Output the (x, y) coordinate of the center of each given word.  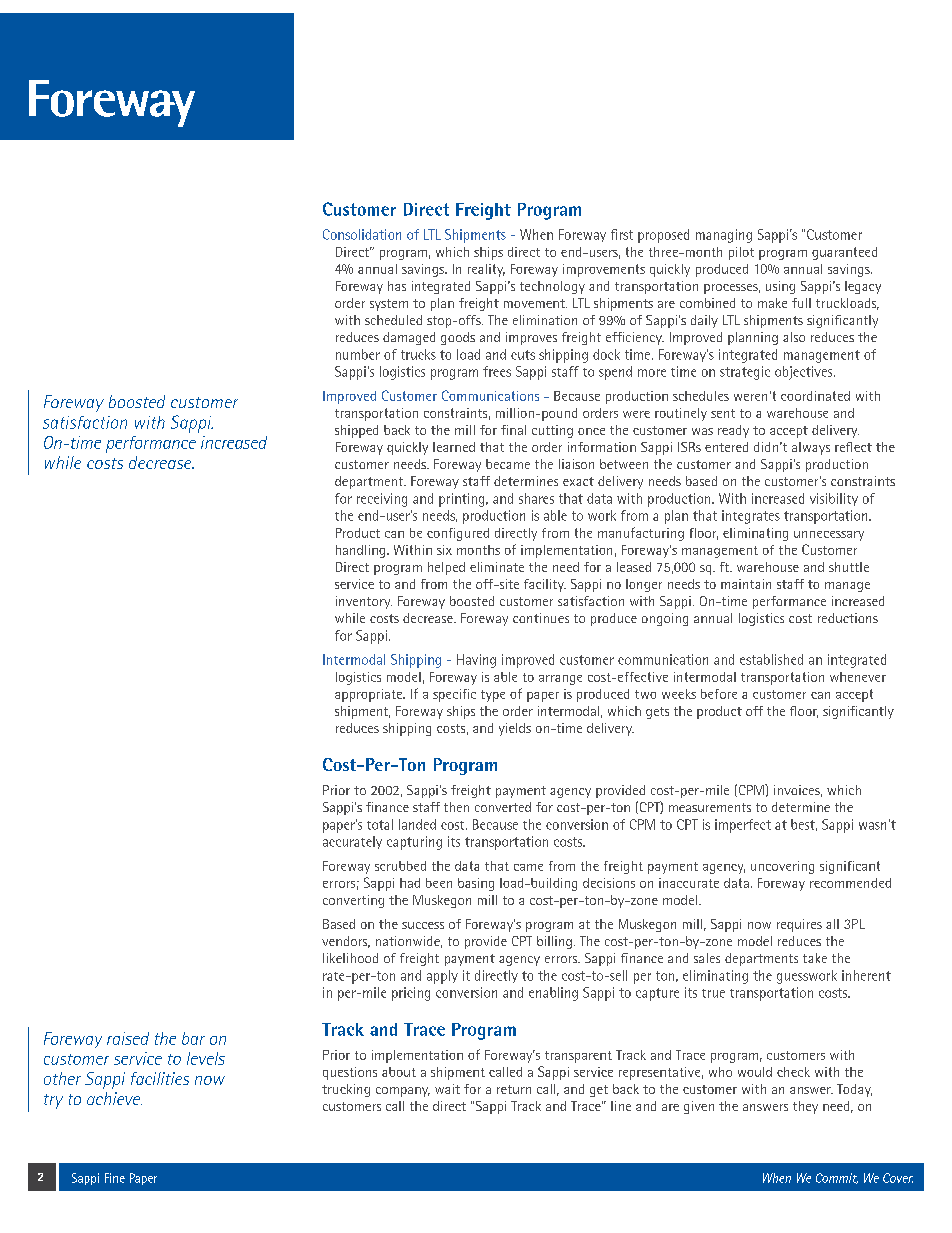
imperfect (743, 826)
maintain (746, 584)
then (456, 807)
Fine (115, 1178)
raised (128, 1038)
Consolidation (362, 234)
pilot (741, 253)
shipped (356, 431)
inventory (364, 602)
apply (442, 977)
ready (733, 431)
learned (454, 447)
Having (476, 661)
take (815, 958)
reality (486, 270)
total (380, 824)
